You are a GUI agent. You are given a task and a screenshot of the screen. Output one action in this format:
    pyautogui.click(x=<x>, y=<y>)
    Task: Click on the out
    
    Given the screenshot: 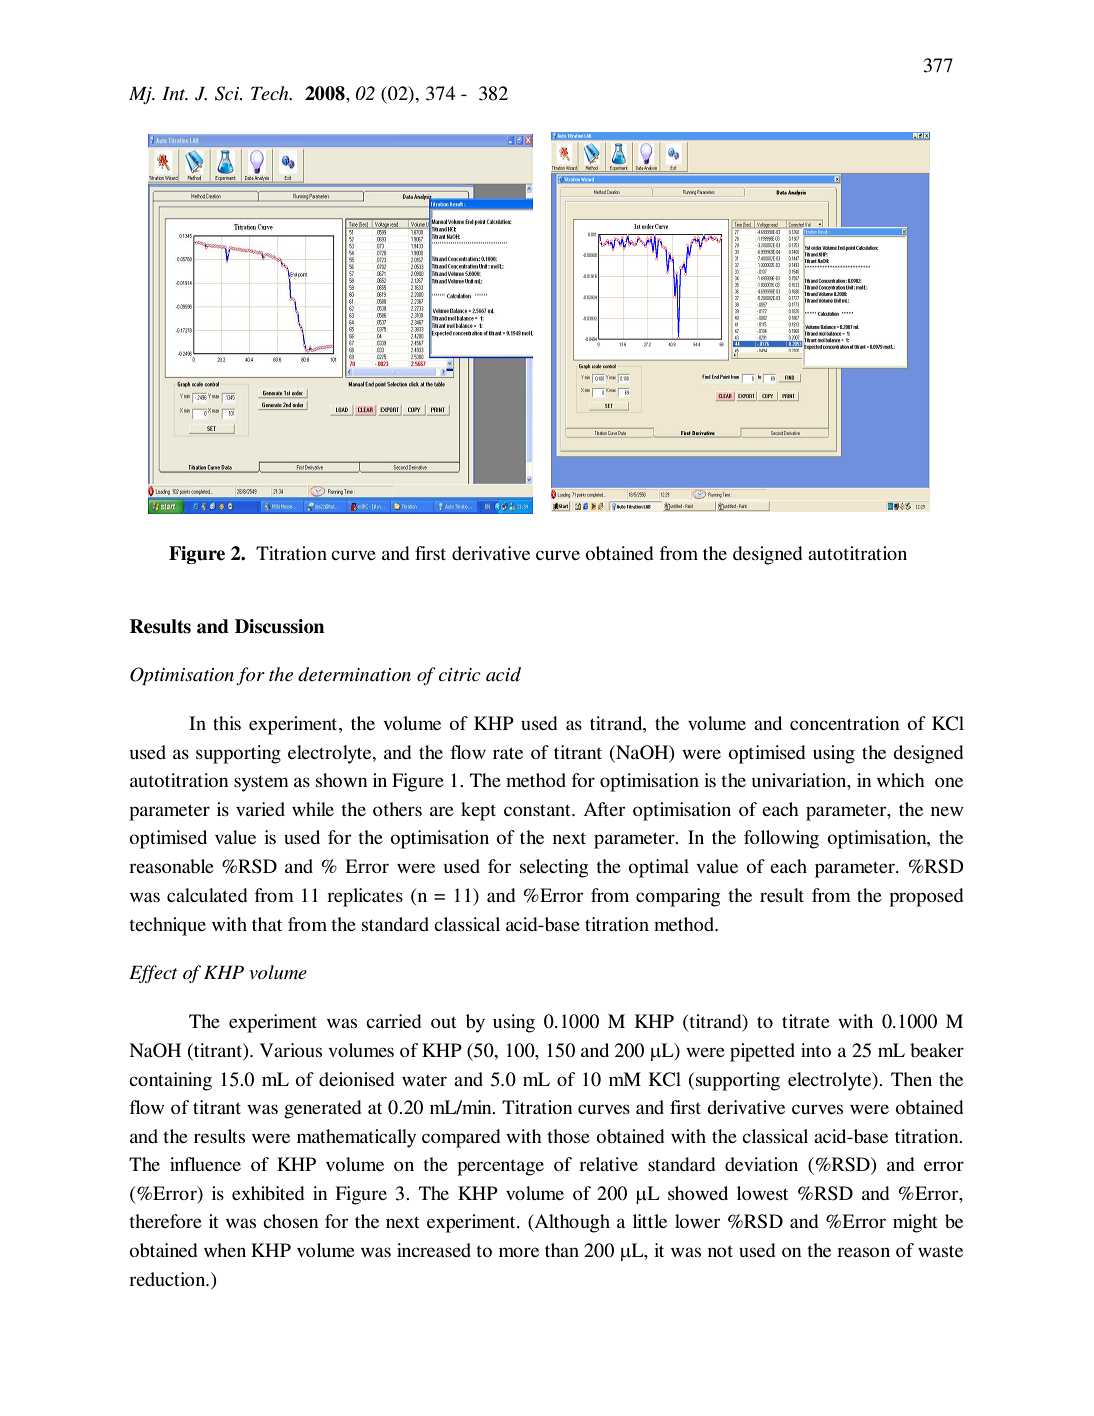 What is the action you would take?
    pyautogui.click(x=443, y=1022)
